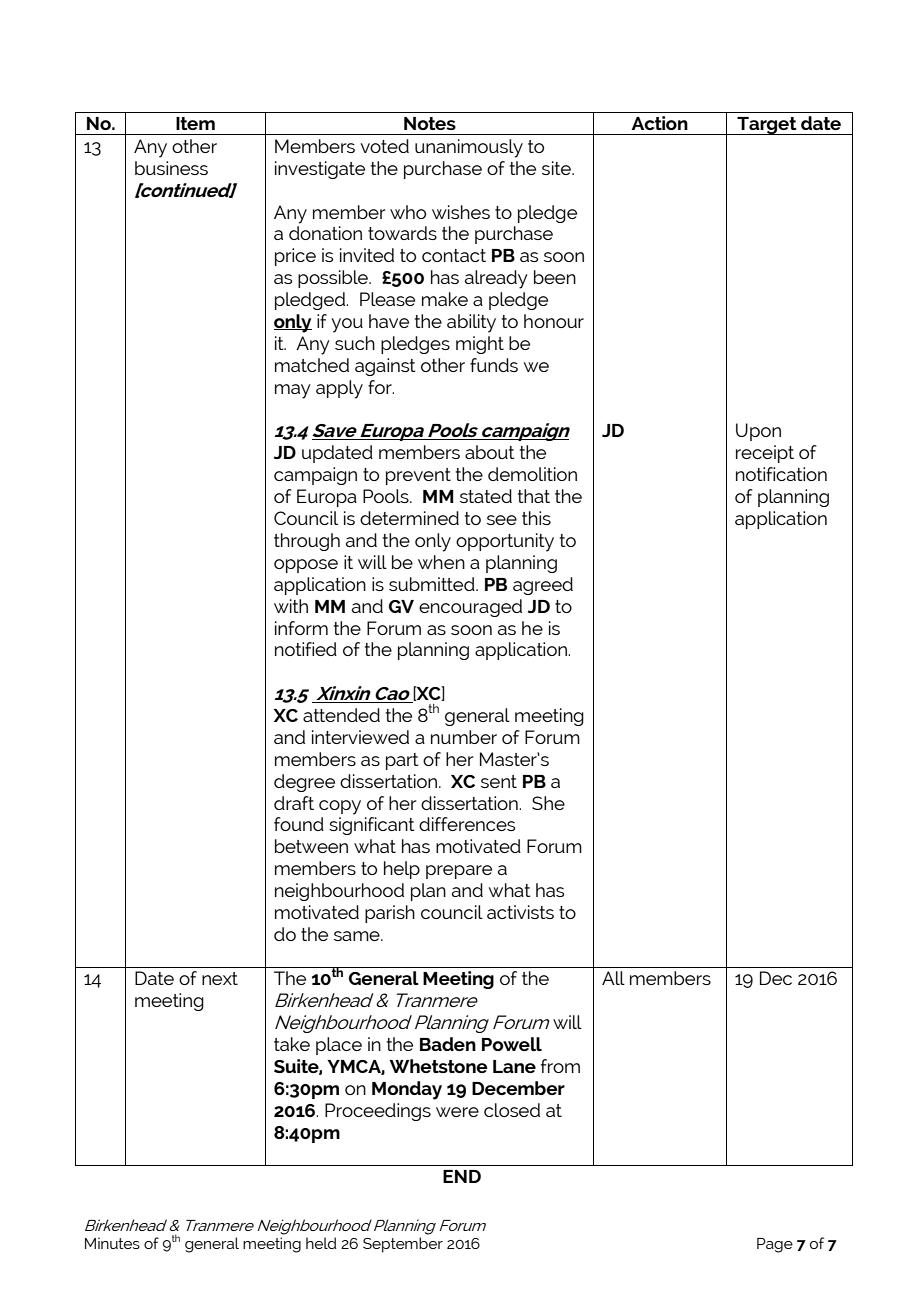 This image has width=924, height=1308. What do you see at coordinates (171, 168) in the image?
I see `business` at bounding box center [171, 168].
